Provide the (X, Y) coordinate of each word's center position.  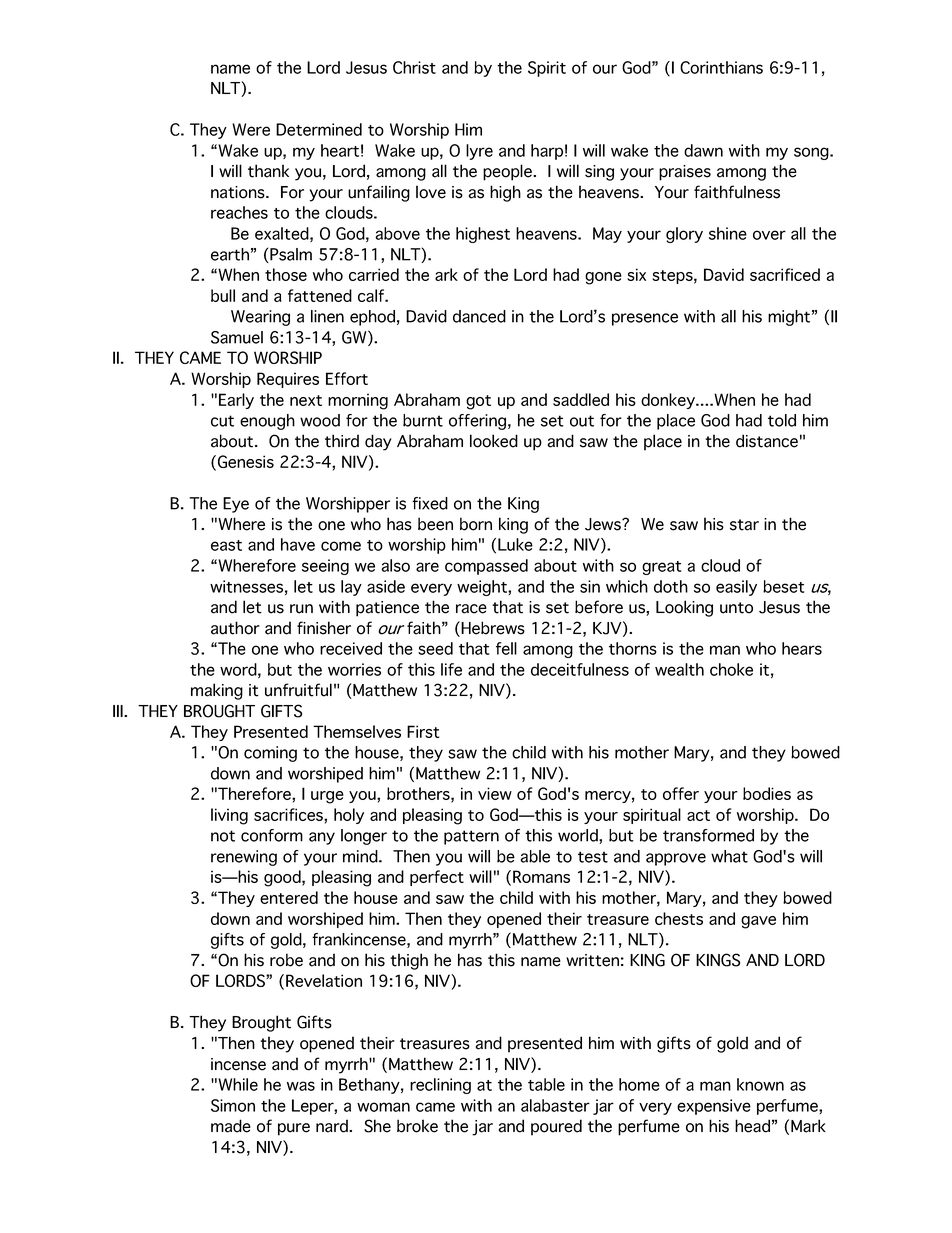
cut (222, 421)
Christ (414, 67)
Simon (233, 1105)
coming (270, 754)
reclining (440, 1086)
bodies (767, 793)
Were (251, 129)
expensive (714, 1107)
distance (767, 441)
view (495, 793)
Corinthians (721, 67)
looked (494, 441)
